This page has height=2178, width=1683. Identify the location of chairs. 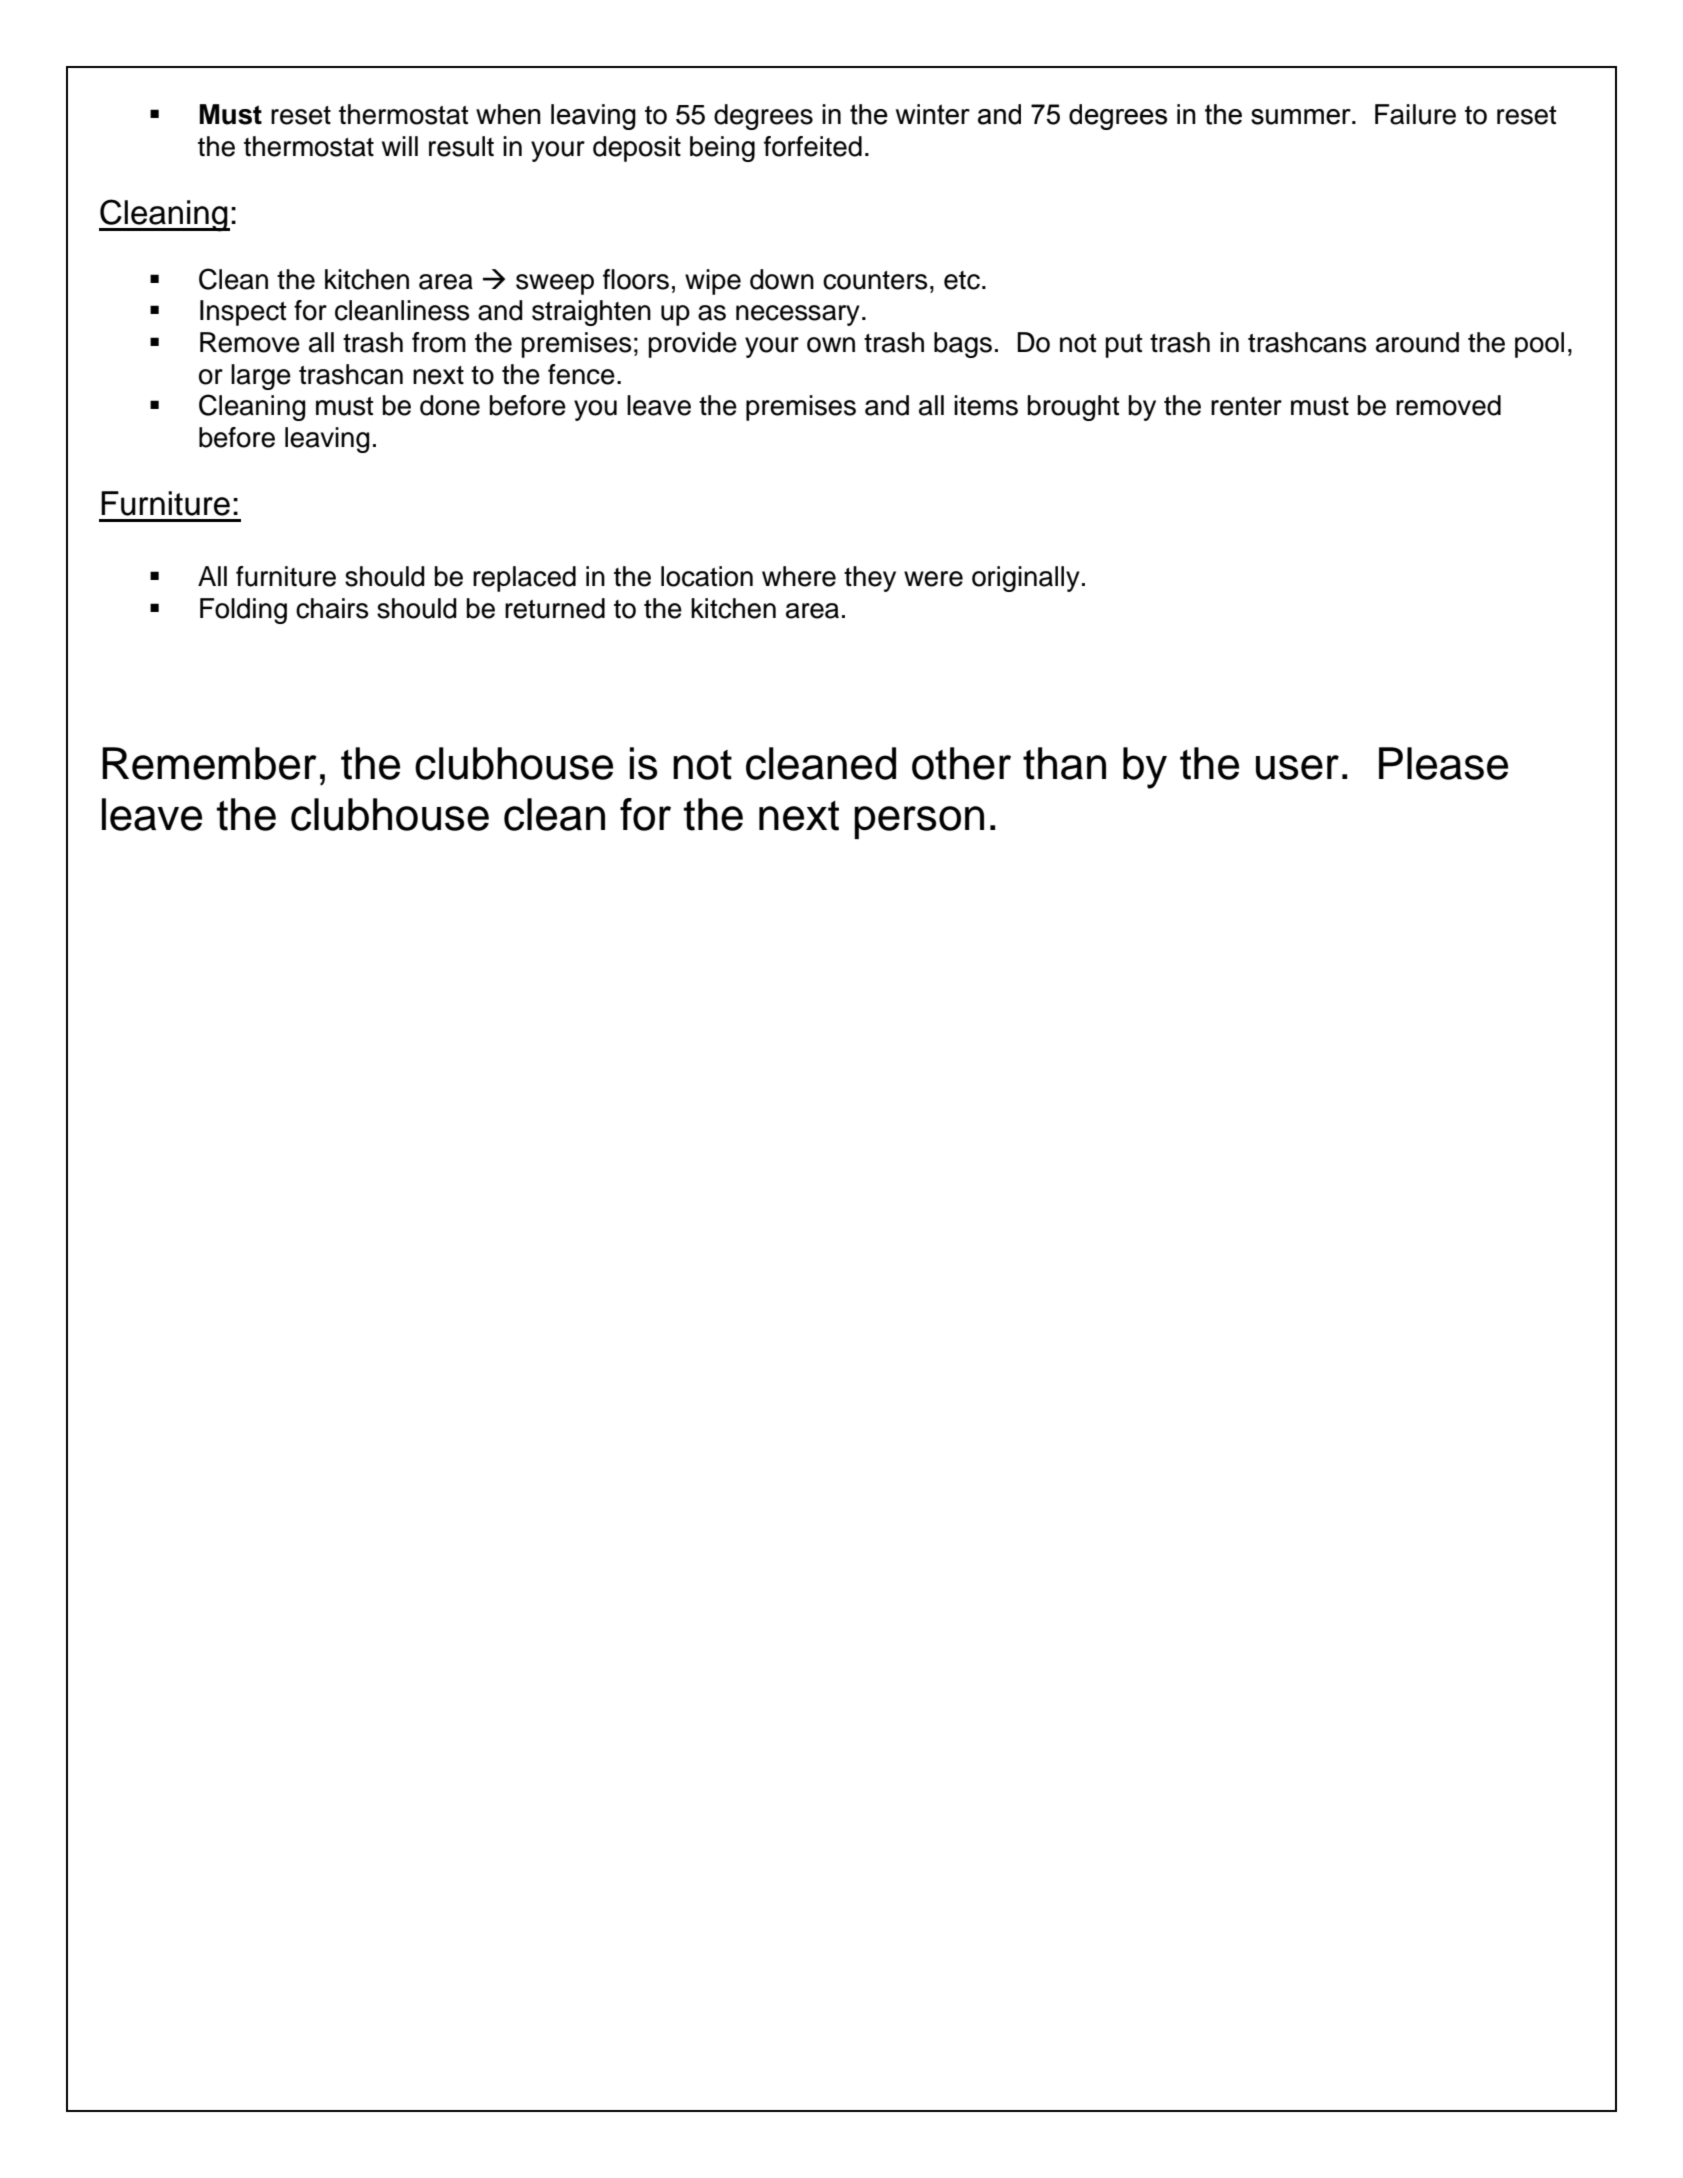
(332, 608).
